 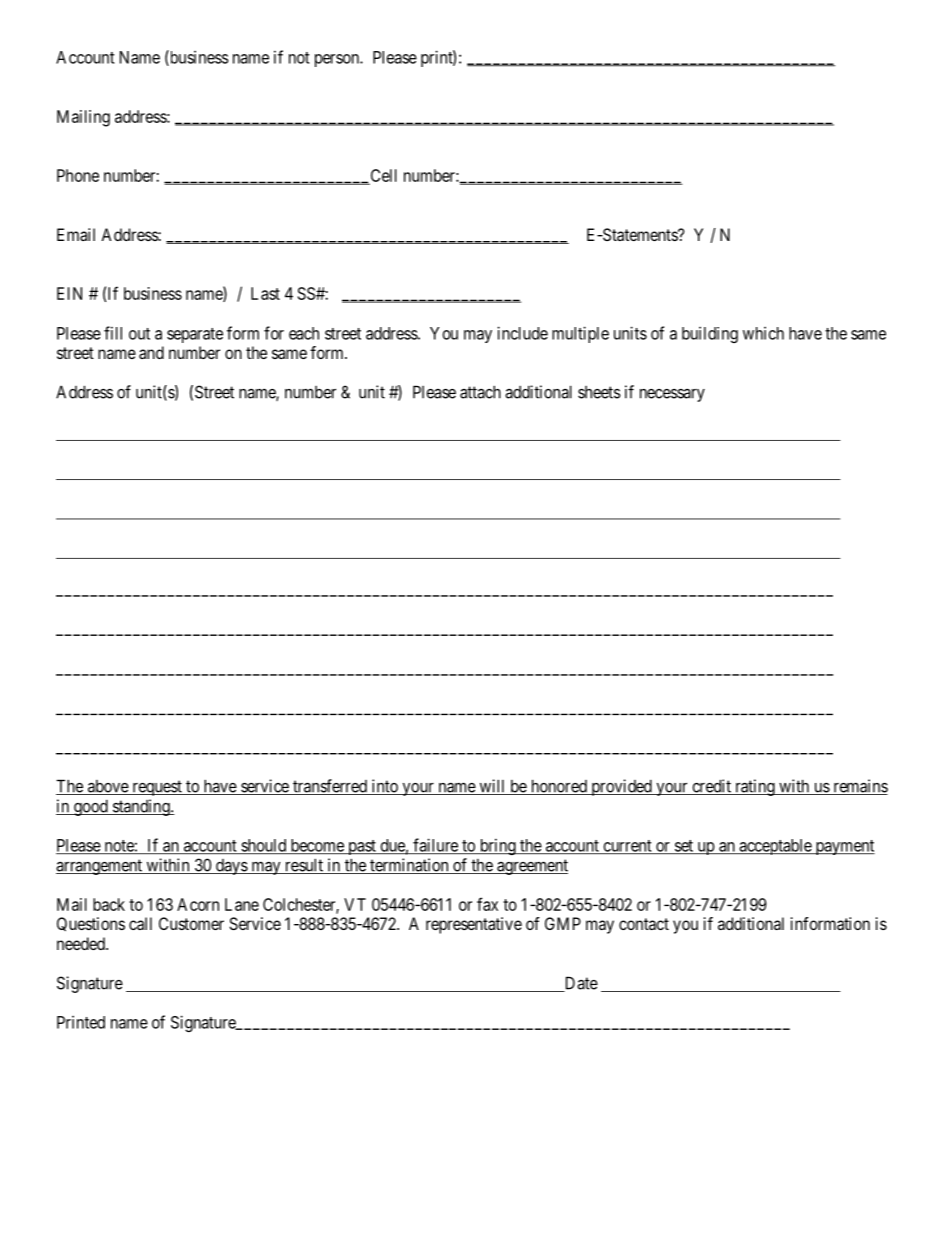 I want to click on representative, so click(x=474, y=925).
